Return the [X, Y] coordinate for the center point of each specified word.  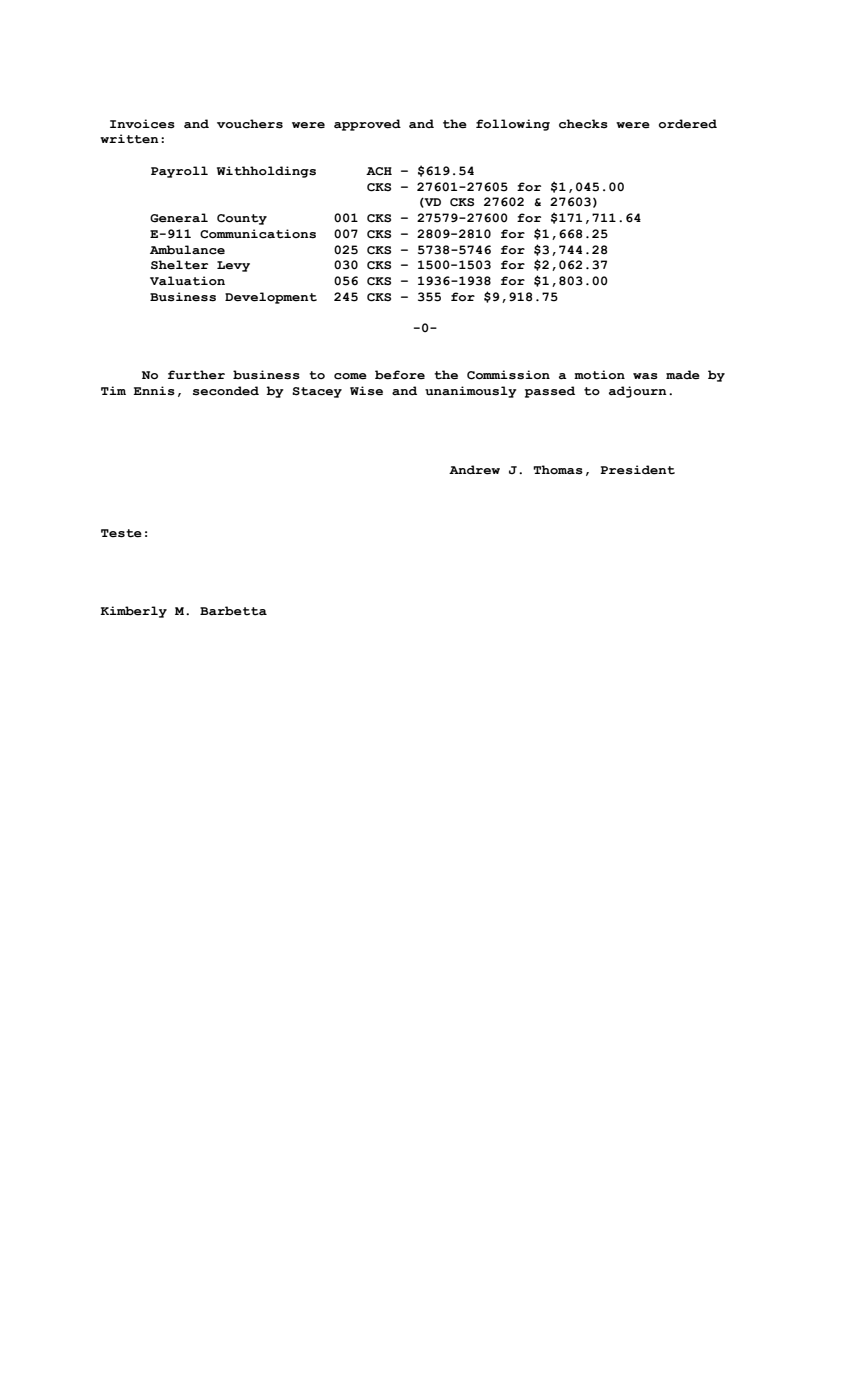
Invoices [142, 124]
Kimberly [133, 612]
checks [583, 124]
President [637, 470]
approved [367, 125]
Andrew [474, 470]
